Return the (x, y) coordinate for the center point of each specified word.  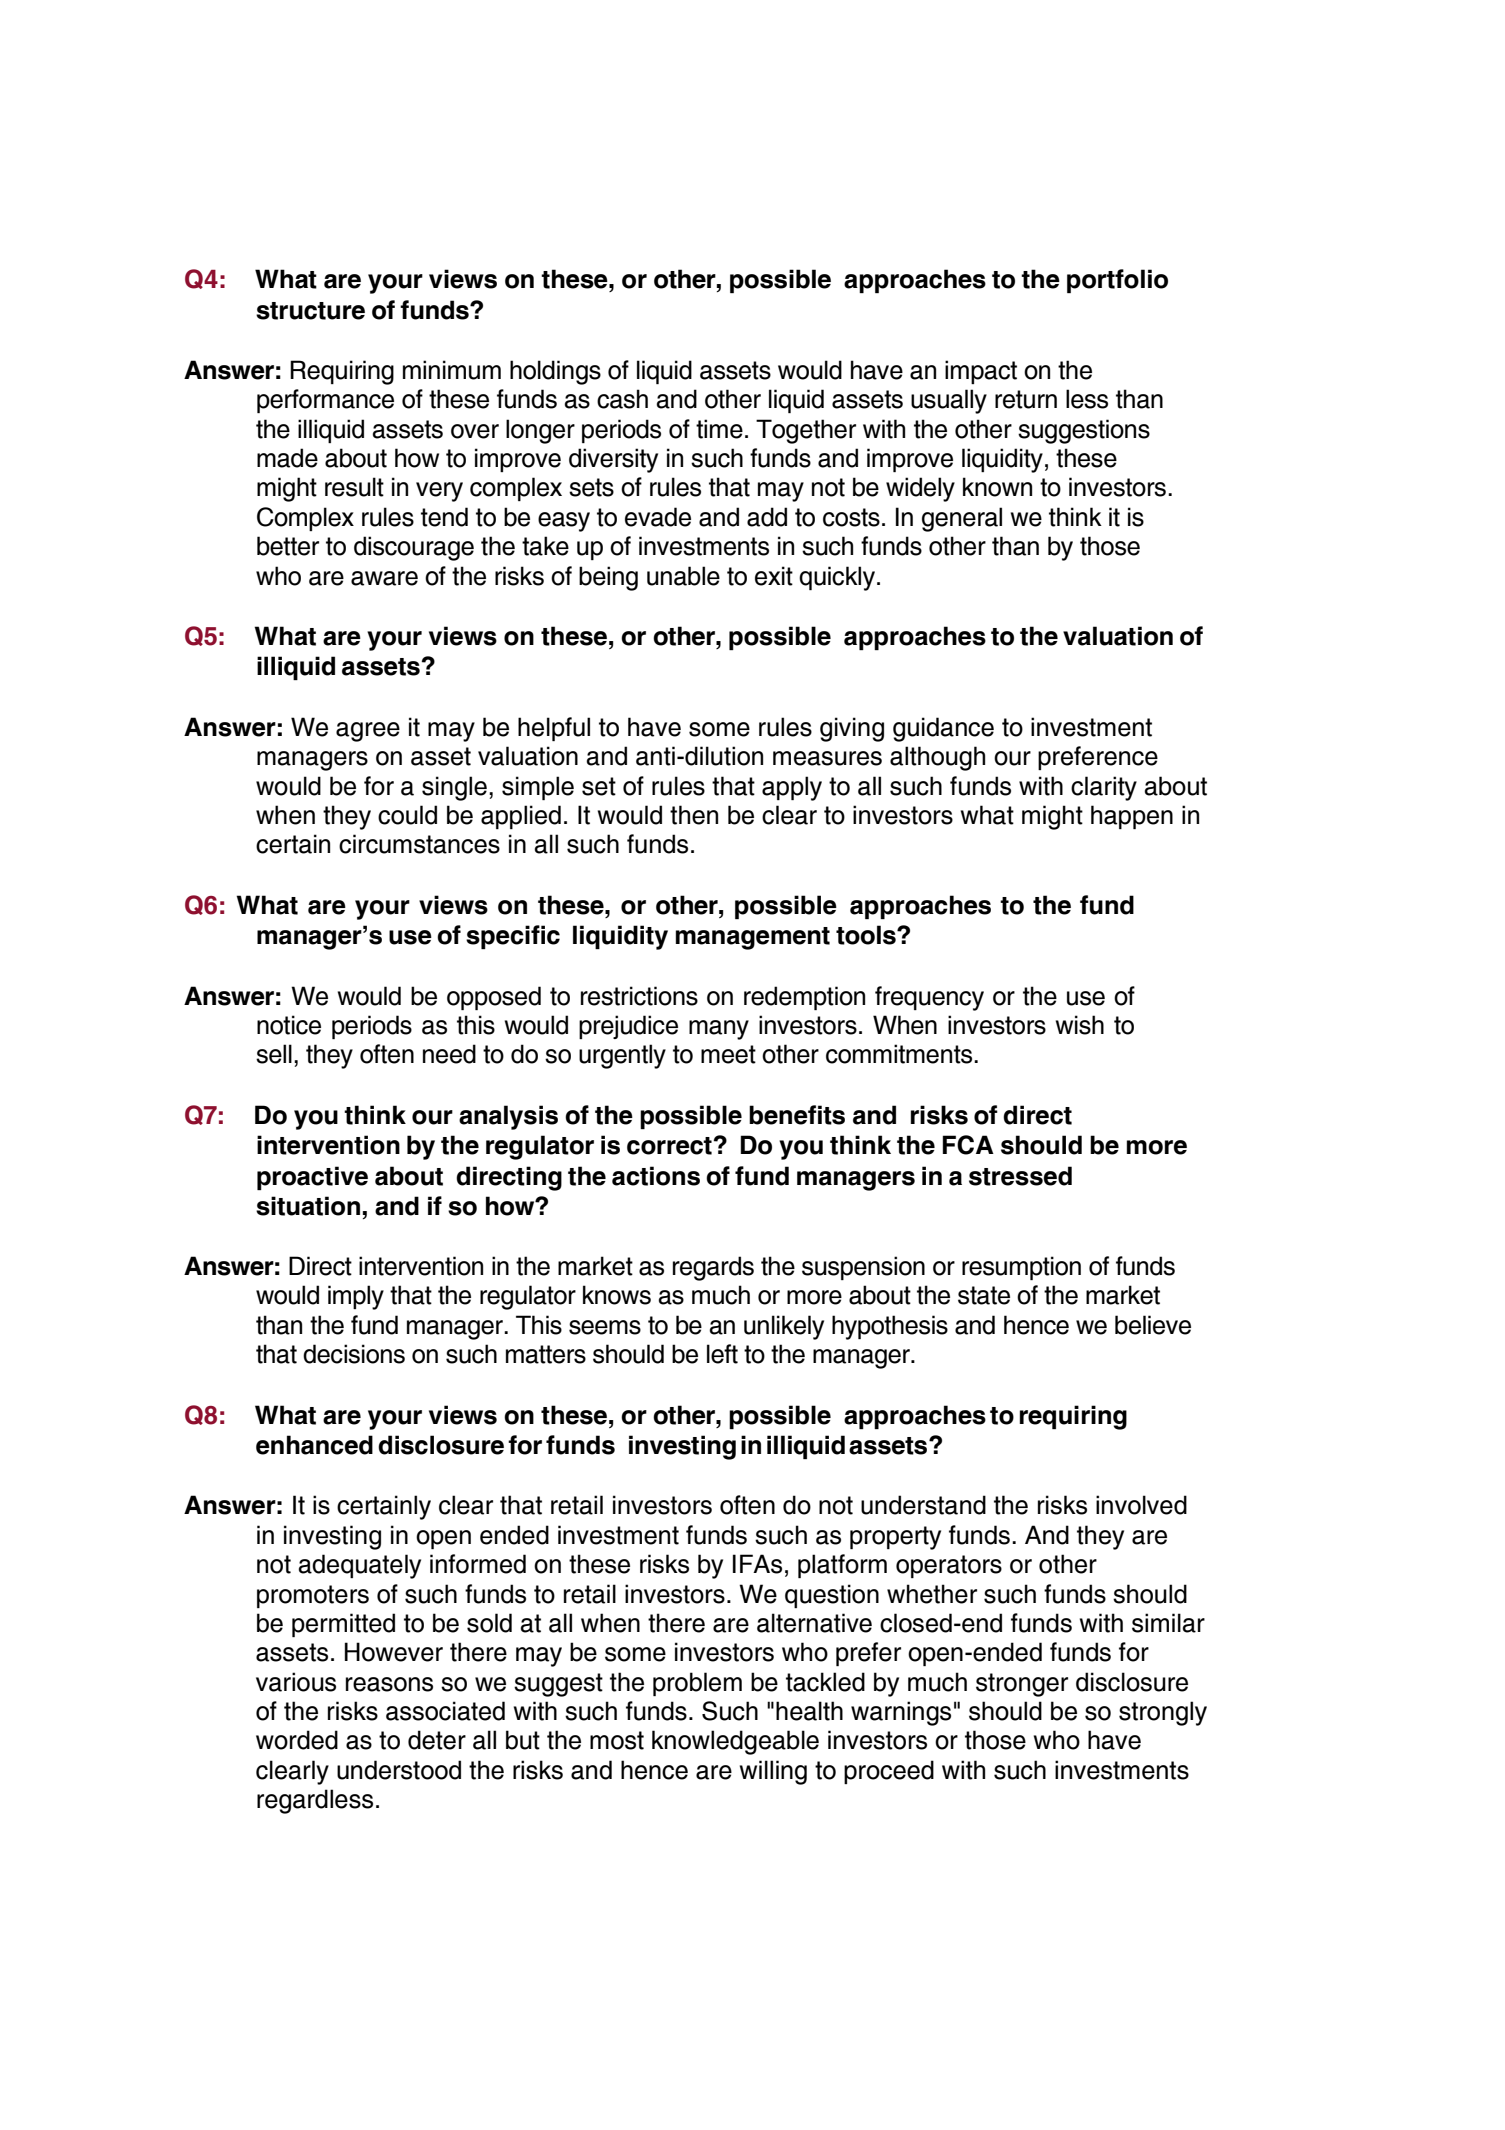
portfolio (1117, 281)
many (719, 1030)
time (719, 429)
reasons (389, 1684)
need (449, 1054)
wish (1080, 1025)
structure (310, 311)
